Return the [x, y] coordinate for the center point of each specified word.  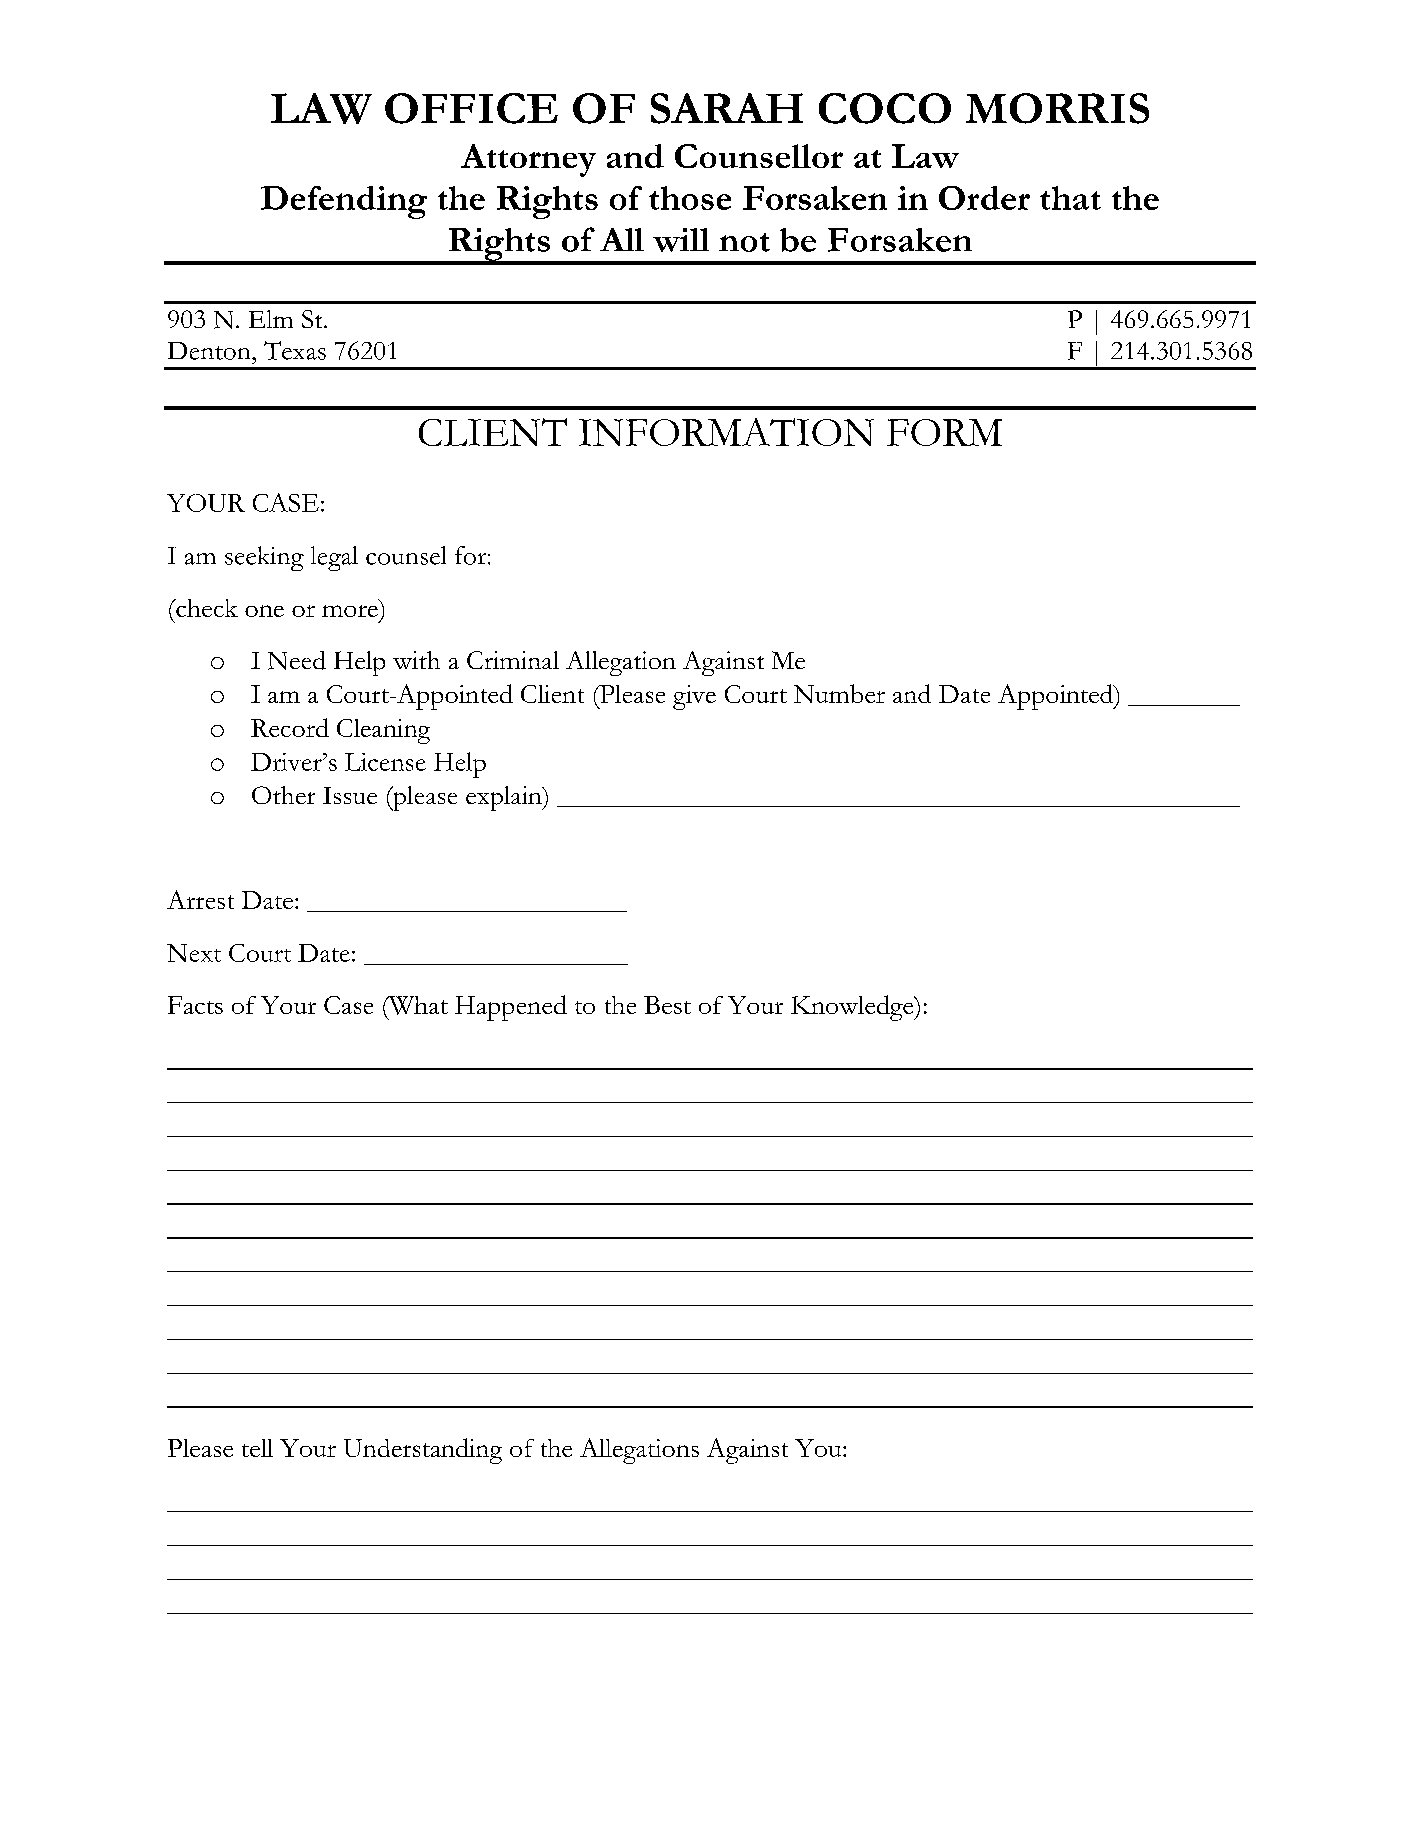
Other [283, 795]
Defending [344, 202]
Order [984, 198]
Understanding [423, 1451]
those [690, 198]
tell [257, 1448]
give [694, 697]
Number [839, 693]
